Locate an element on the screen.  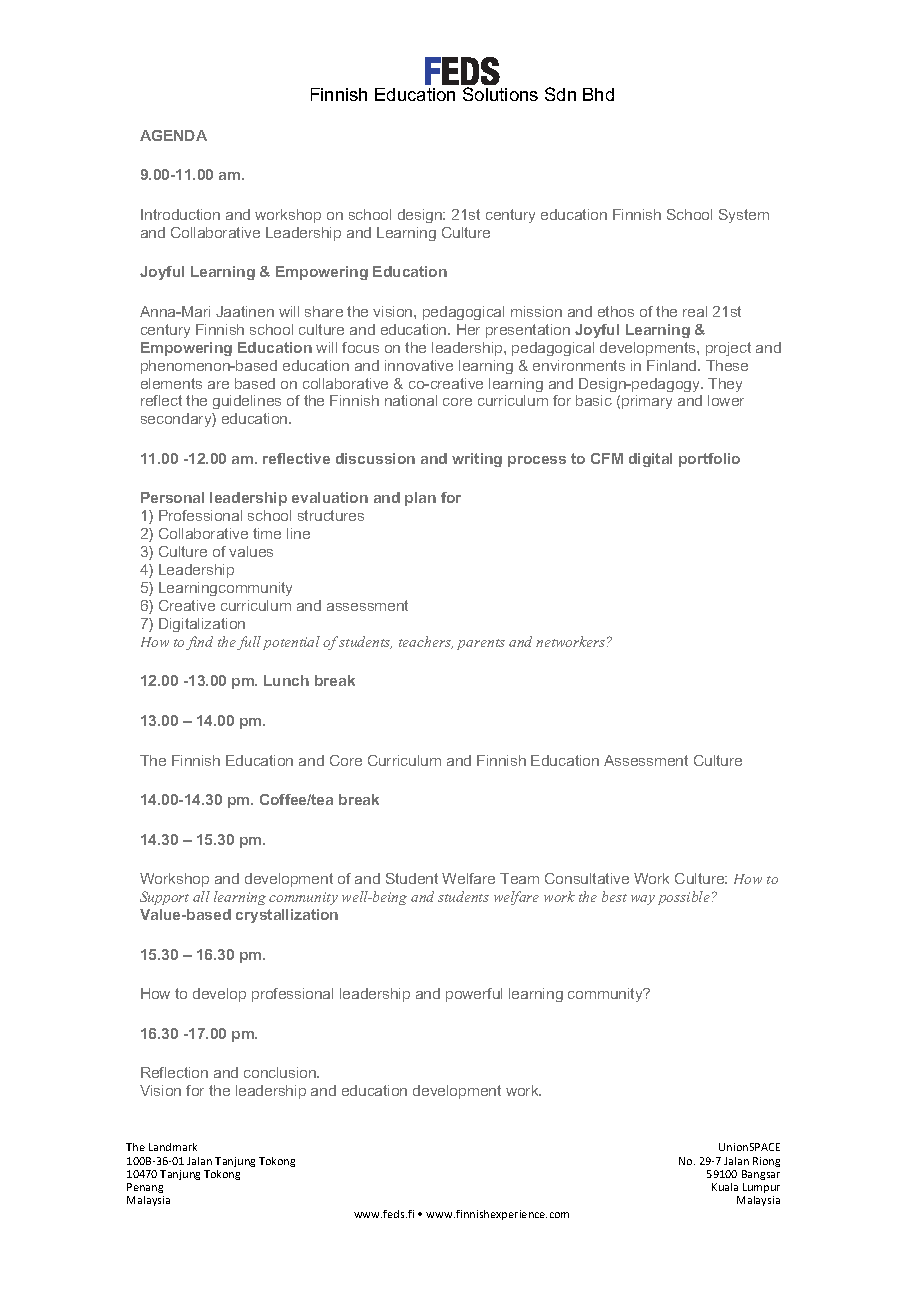
find is located at coordinates (199, 643).
